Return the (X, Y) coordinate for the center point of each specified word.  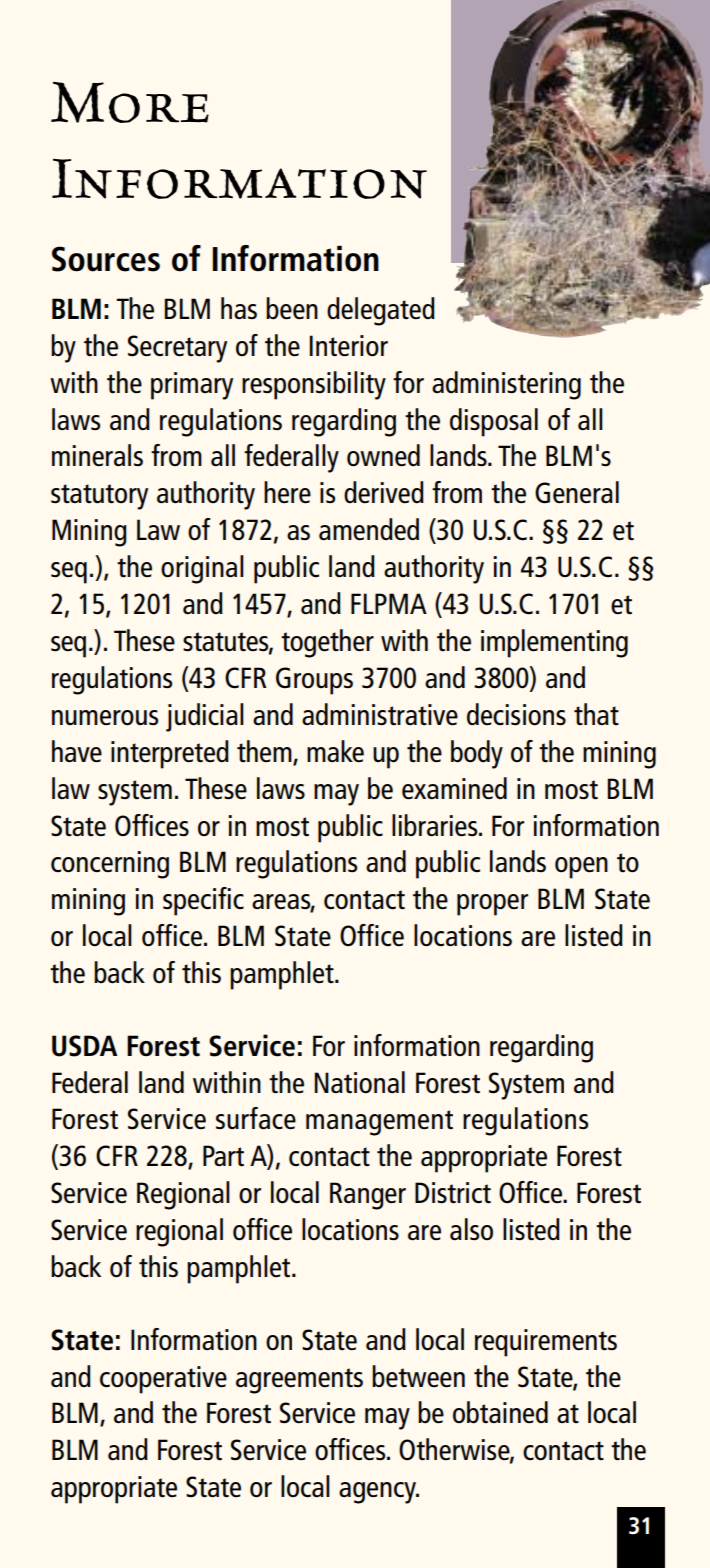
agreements (299, 1381)
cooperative (163, 1380)
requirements (546, 1343)
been (292, 308)
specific (203, 901)
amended (369, 529)
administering (506, 385)
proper (492, 905)
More (130, 102)
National (359, 1082)
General (577, 492)
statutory (99, 497)
